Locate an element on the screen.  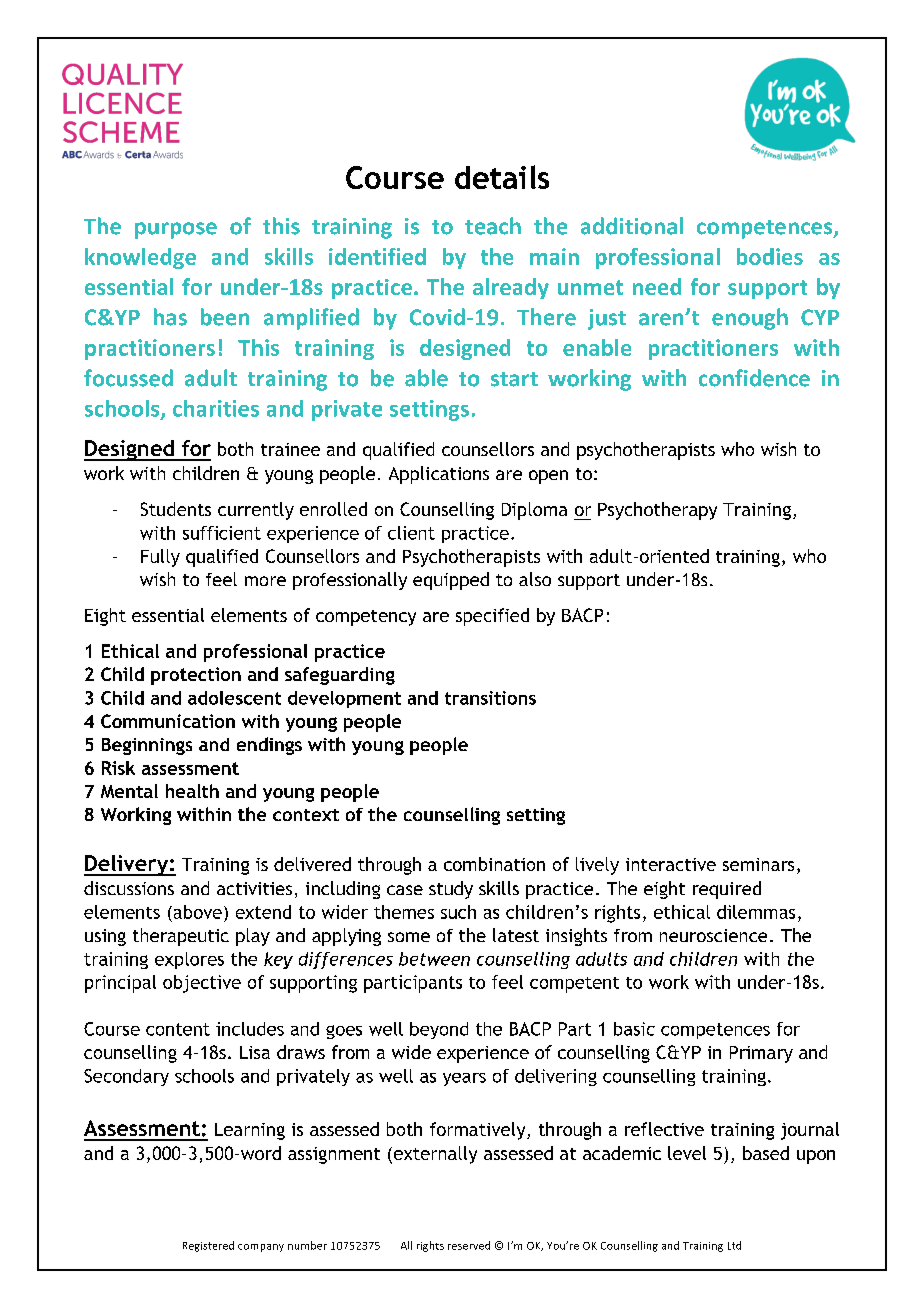
bodies is located at coordinates (770, 256).
